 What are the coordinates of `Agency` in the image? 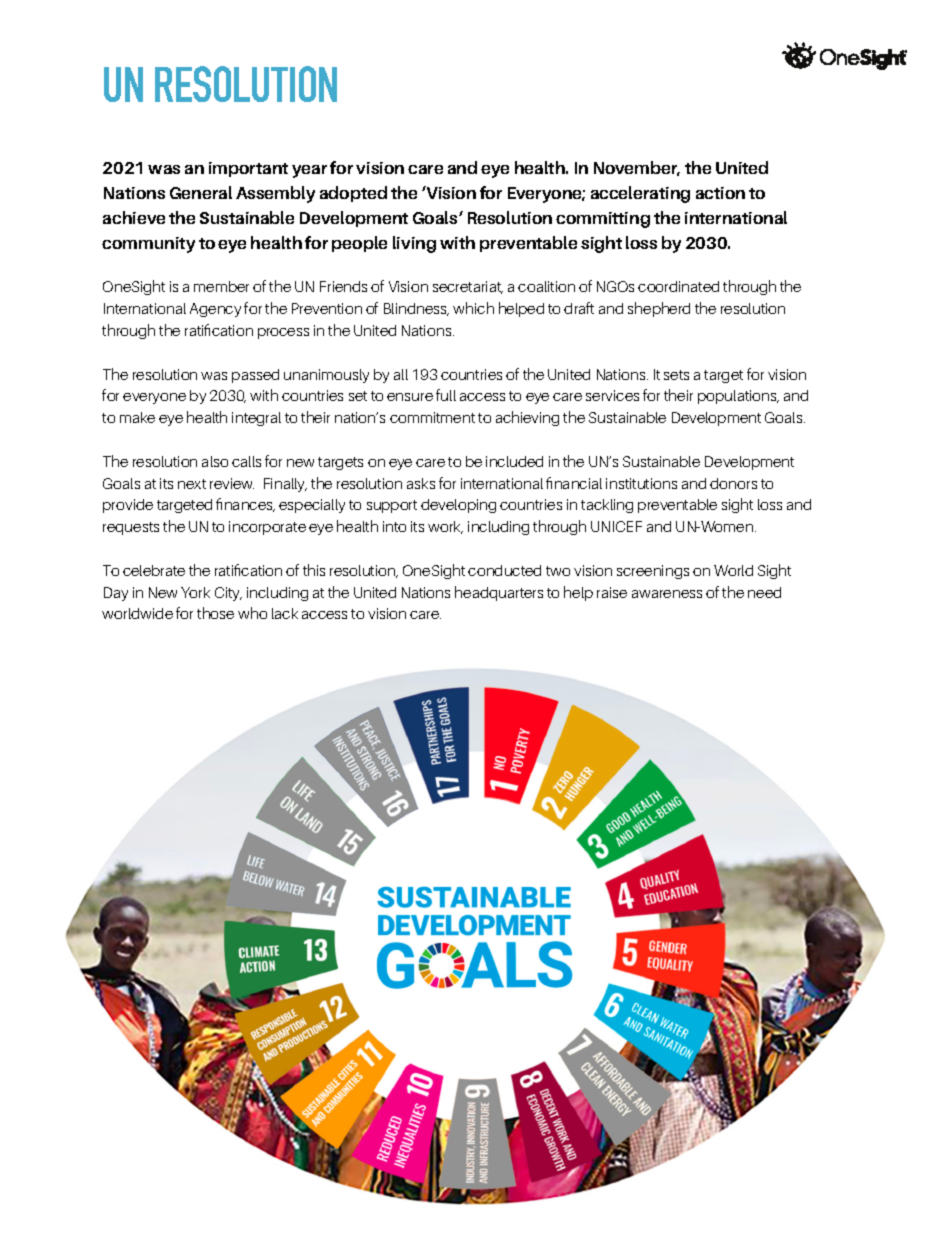 It's located at (215, 310).
